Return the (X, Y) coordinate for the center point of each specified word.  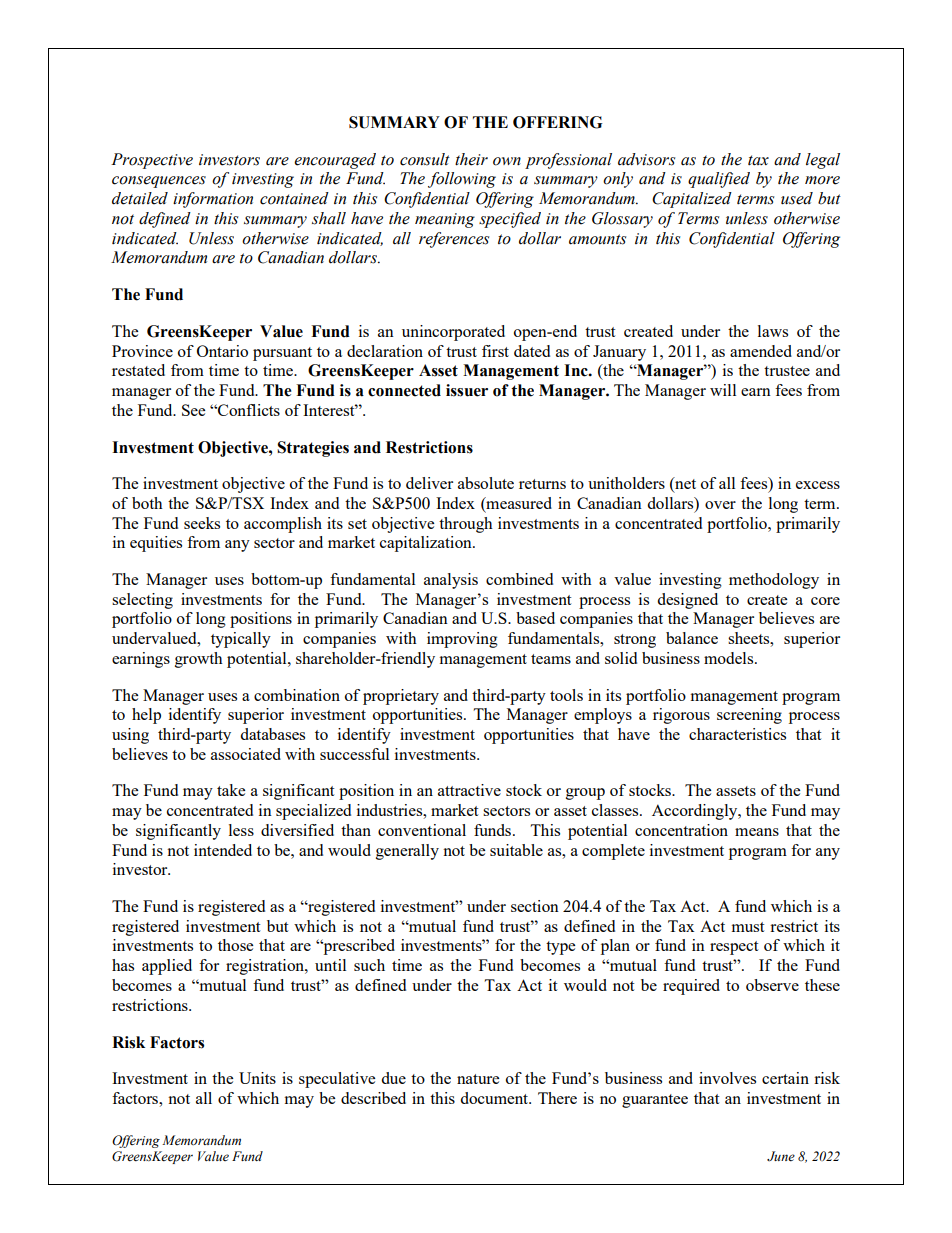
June (781, 1156)
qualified (719, 180)
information (213, 200)
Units (257, 1078)
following (462, 180)
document (495, 1098)
